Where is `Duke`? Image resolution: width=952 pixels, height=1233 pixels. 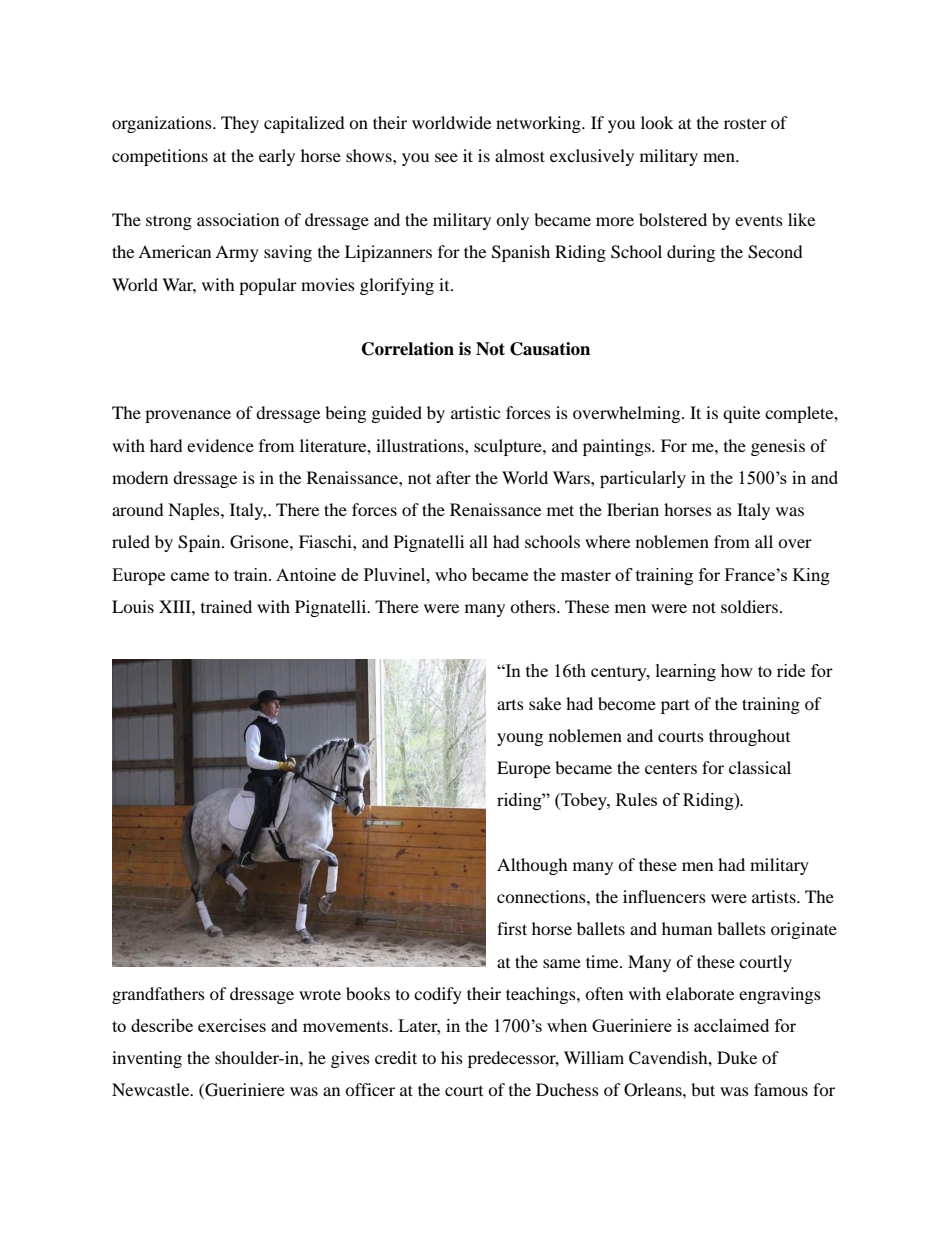
Duke is located at coordinates (737, 1057).
